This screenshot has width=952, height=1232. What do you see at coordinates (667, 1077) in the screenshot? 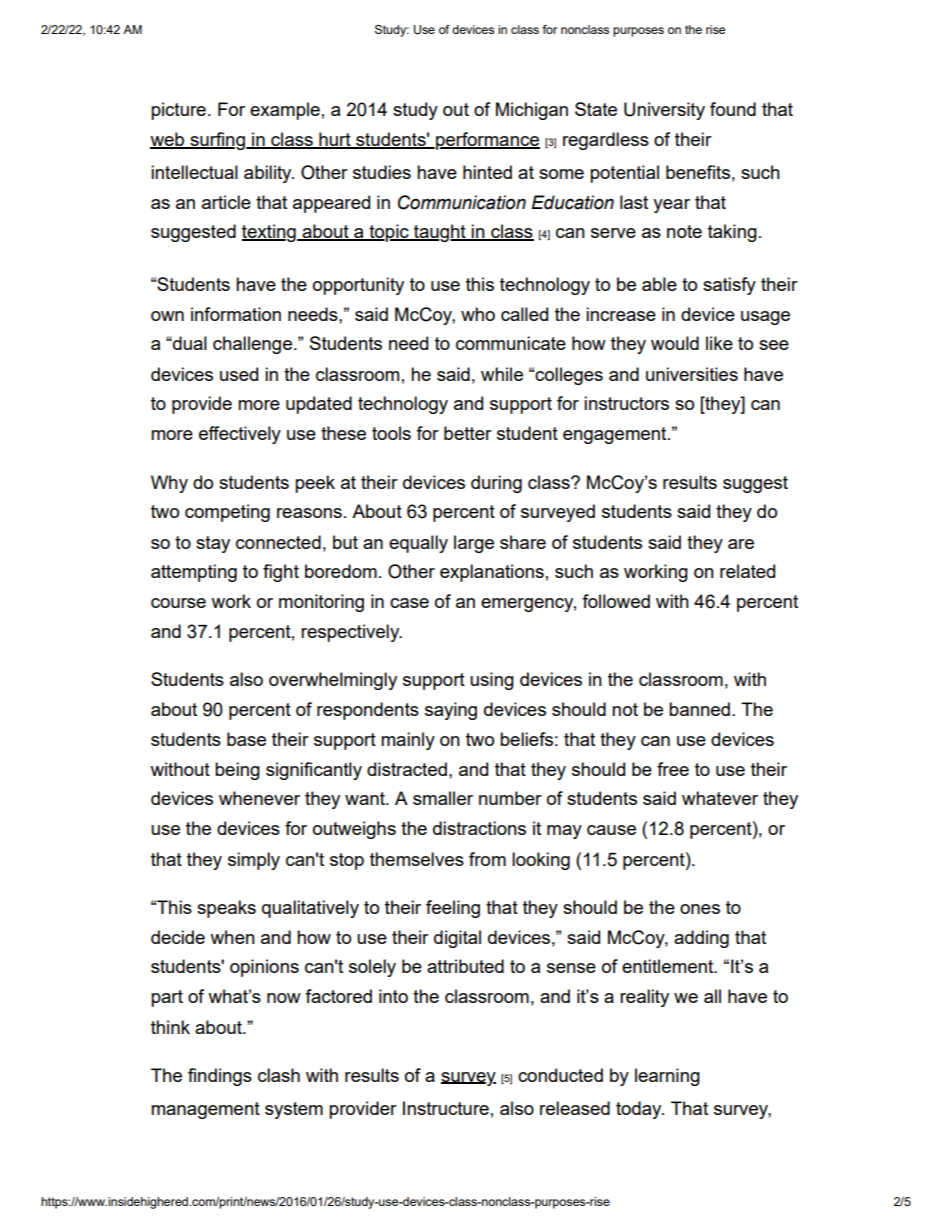
I see `learning` at bounding box center [667, 1077].
